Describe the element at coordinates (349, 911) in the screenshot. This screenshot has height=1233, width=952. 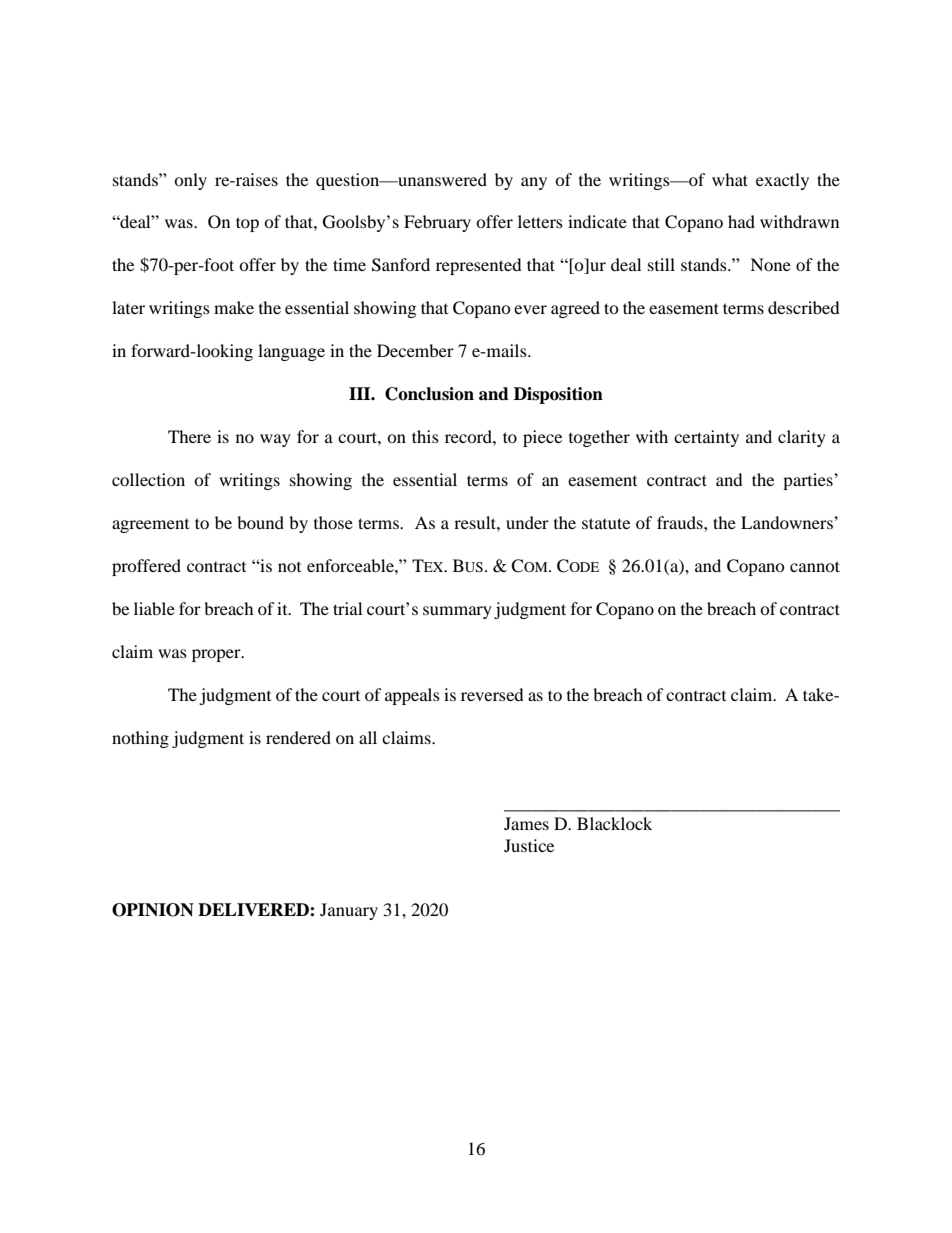
I see `January` at that location.
